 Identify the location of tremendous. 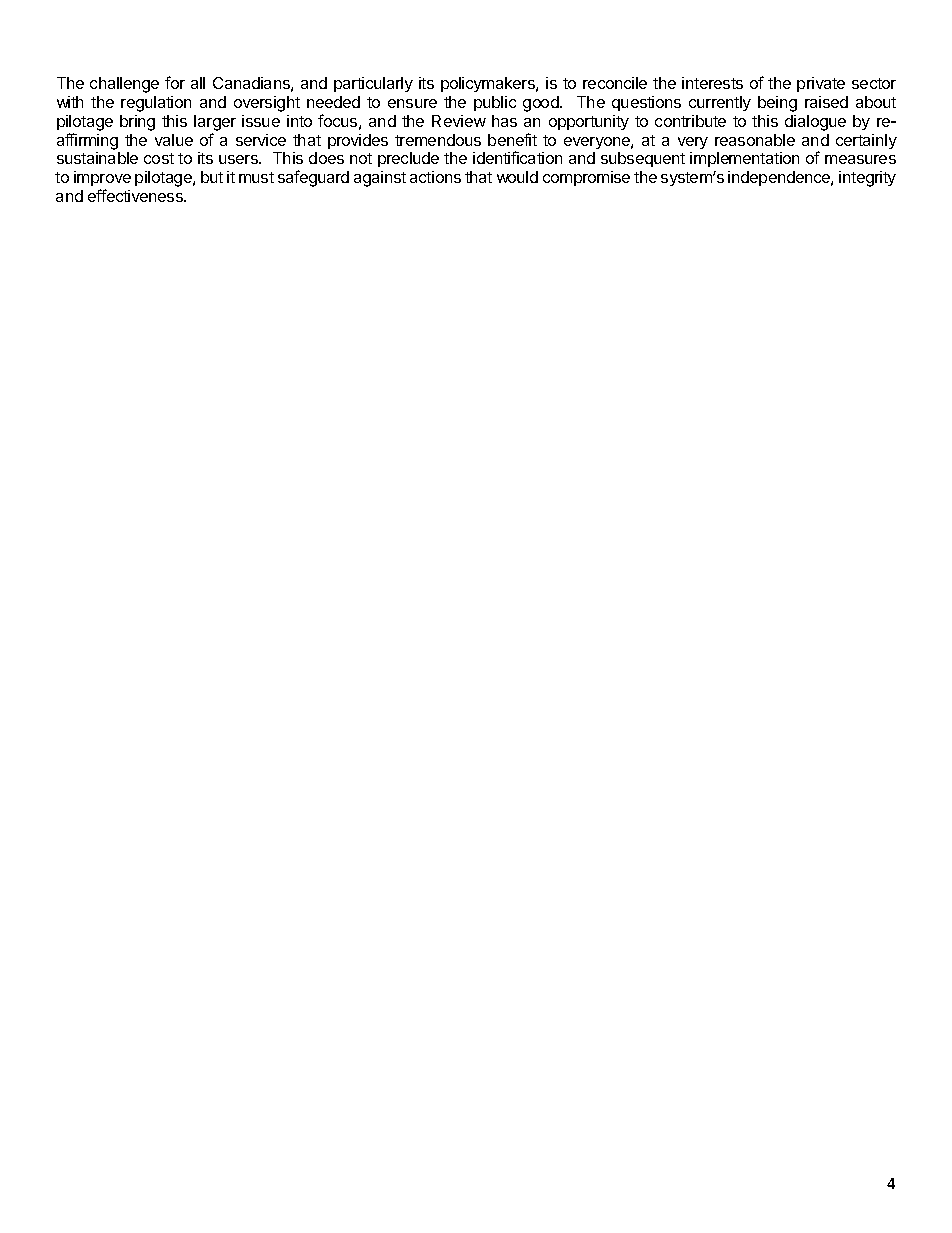
(438, 140).
